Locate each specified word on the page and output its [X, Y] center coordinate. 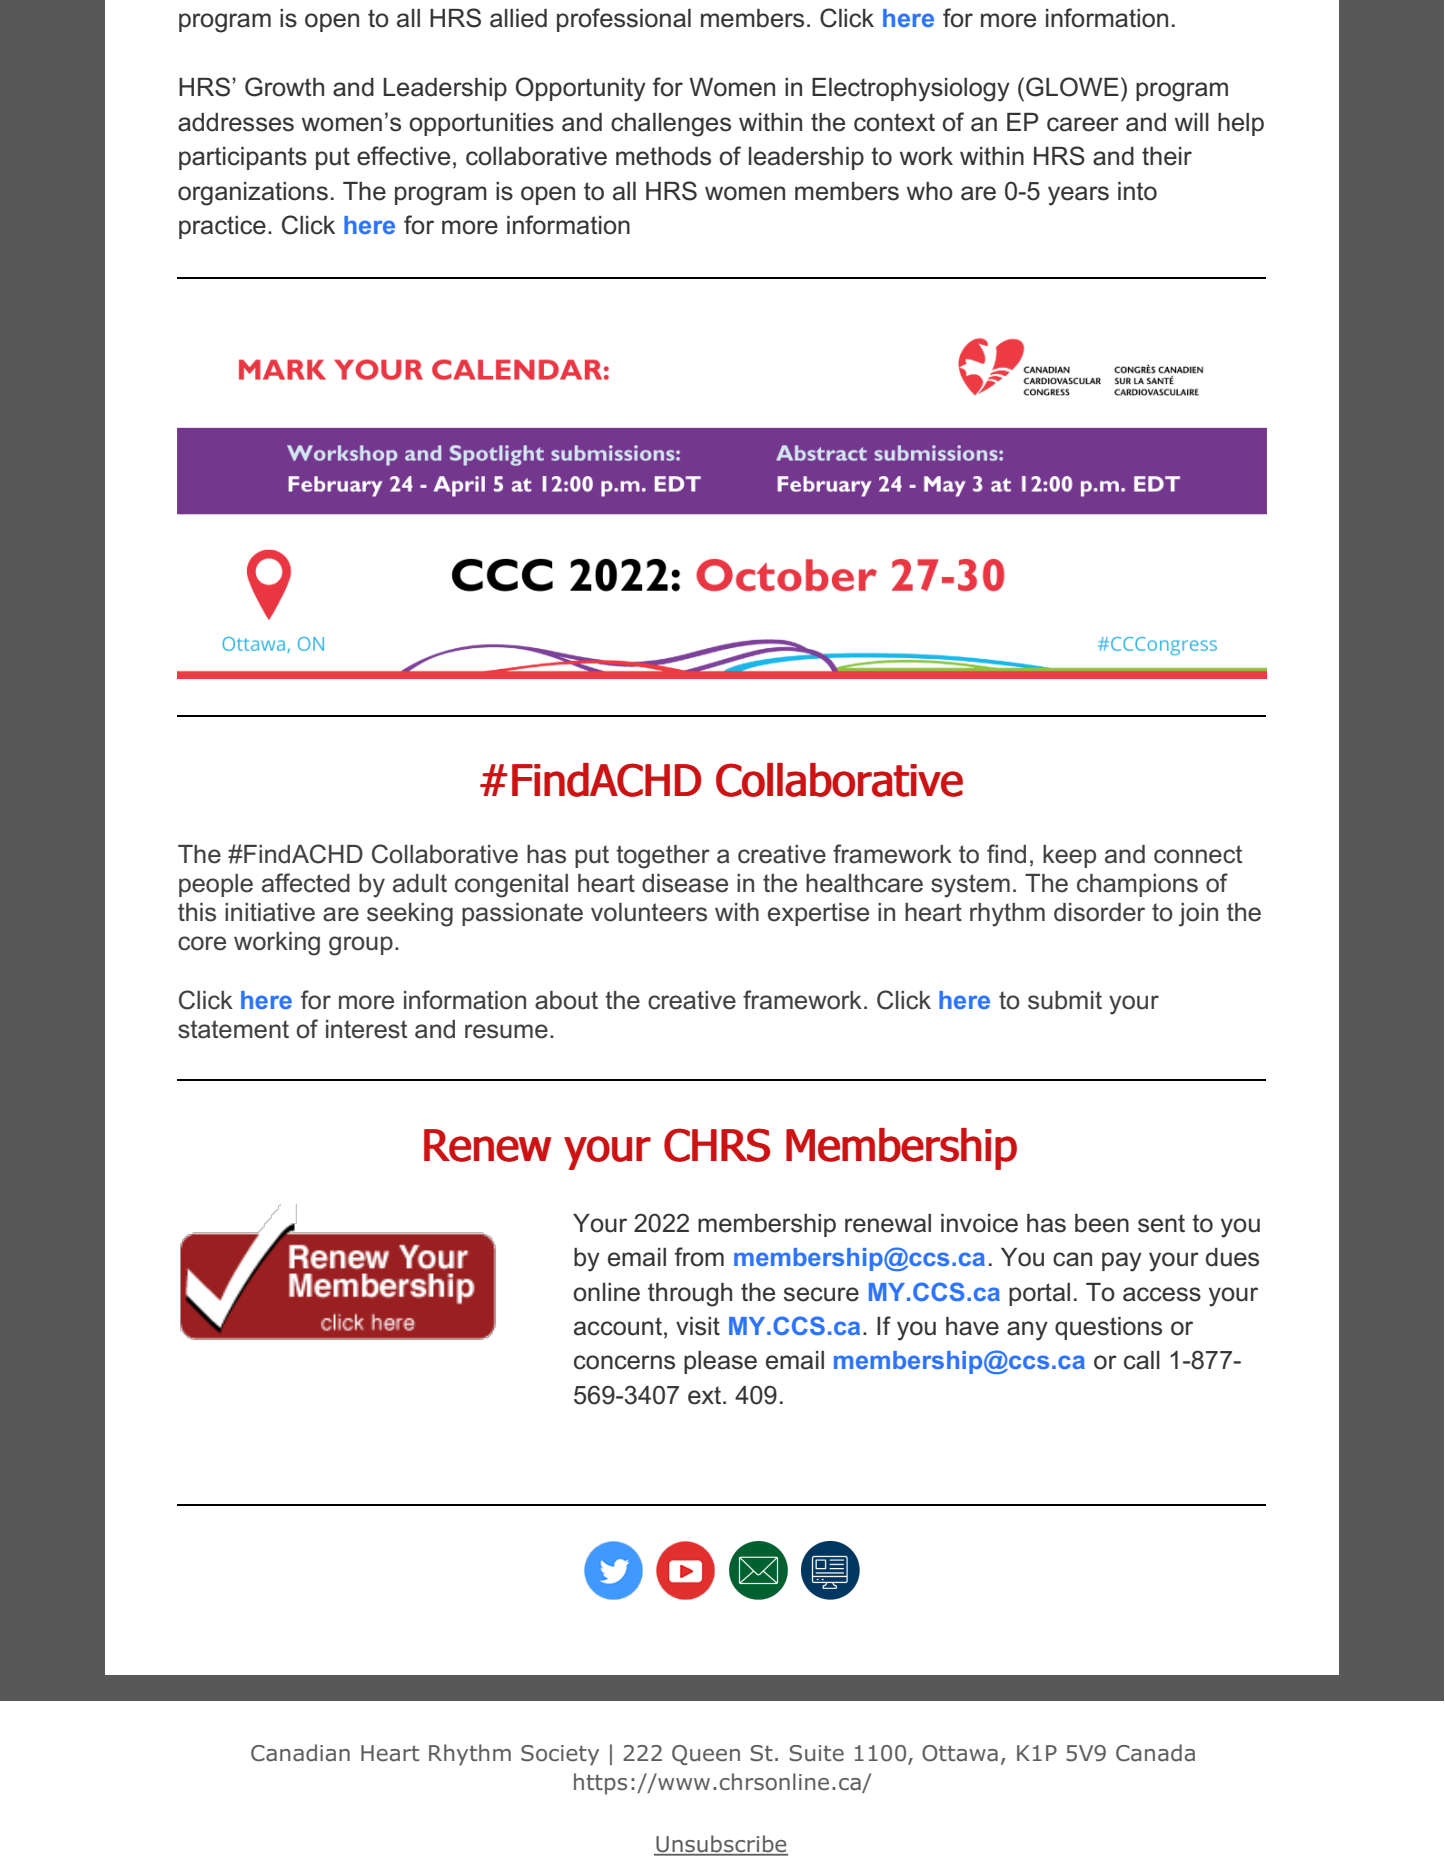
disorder [1099, 912]
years [1078, 196]
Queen [706, 1755]
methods [663, 156]
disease [685, 883]
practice [222, 227]
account [618, 1326]
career [1083, 124]
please [720, 1362]
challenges [671, 125]
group [361, 946]
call [1142, 1360]
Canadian [300, 1753]
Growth [284, 87]
